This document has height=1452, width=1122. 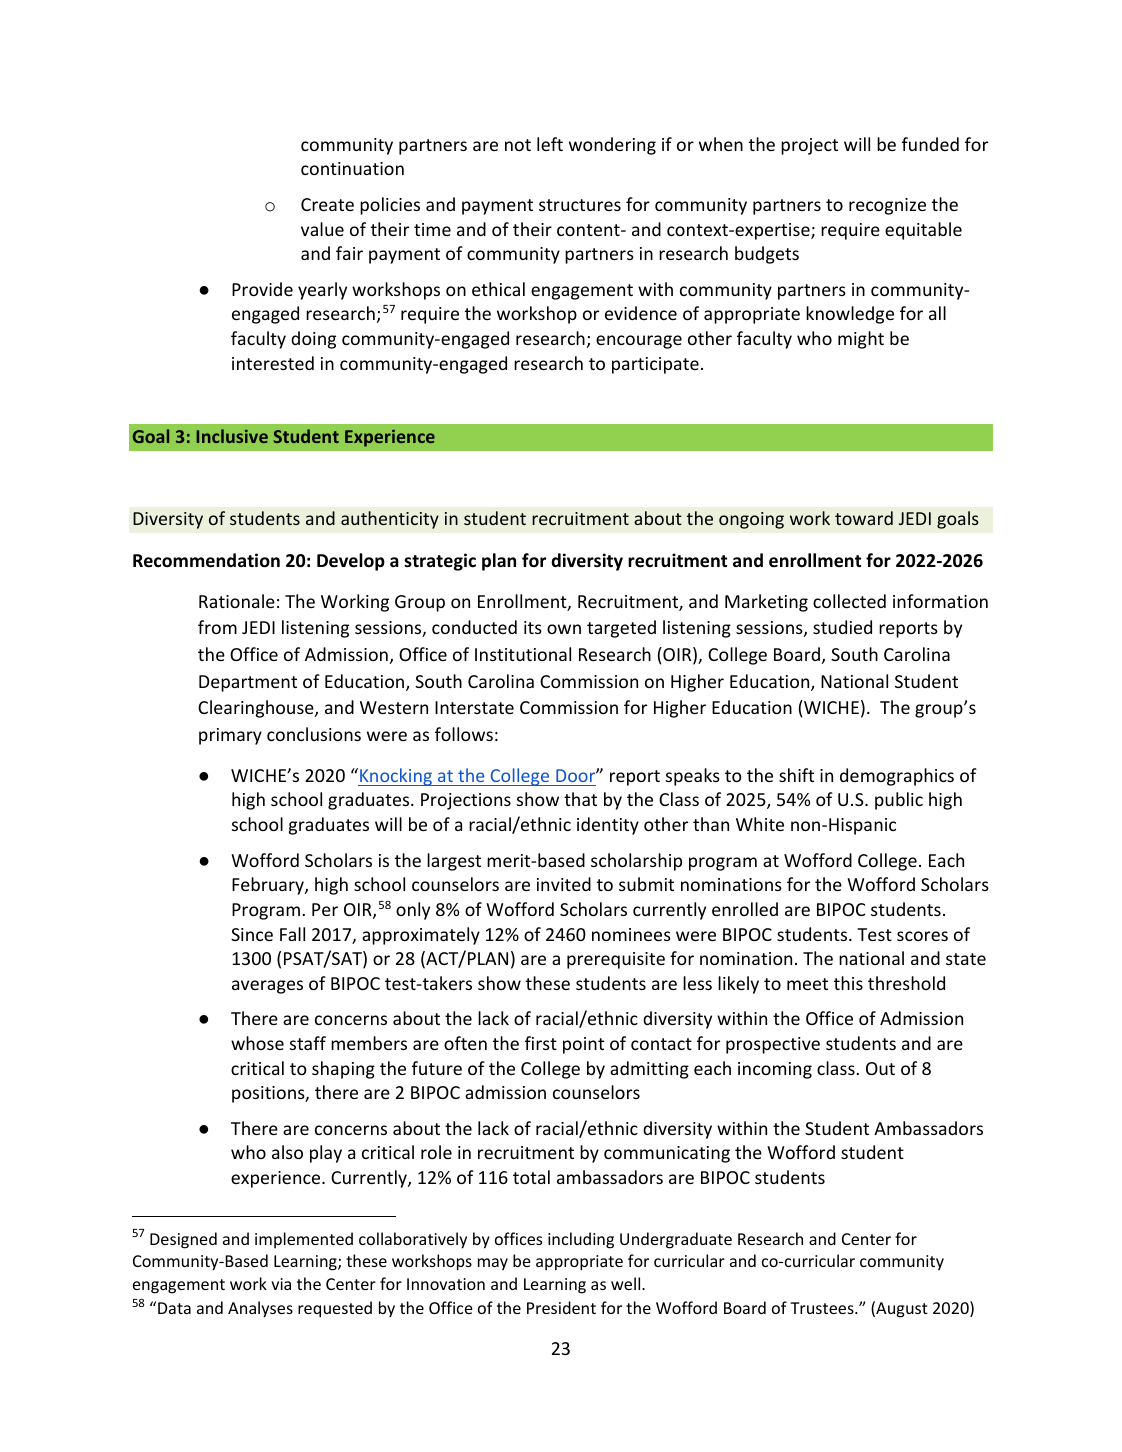 What do you see at coordinates (206, 560) in the document?
I see `Recommendation` at bounding box center [206, 560].
